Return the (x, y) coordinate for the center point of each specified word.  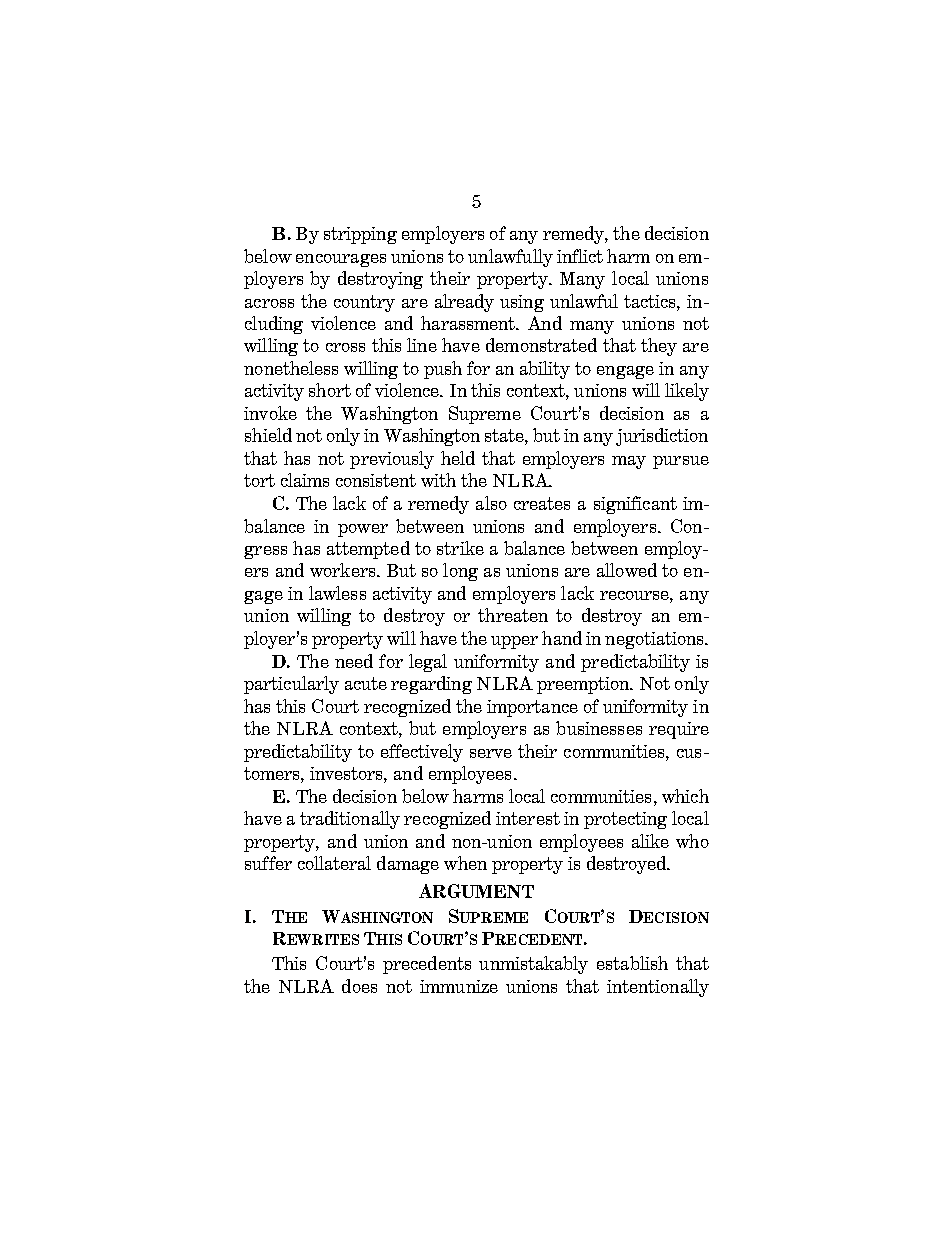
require (679, 730)
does (359, 986)
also (491, 503)
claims (305, 480)
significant (635, 505)
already (464, 303)
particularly (291, 685)
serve (491, 753)
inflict (580, 256)
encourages (341, 260)
